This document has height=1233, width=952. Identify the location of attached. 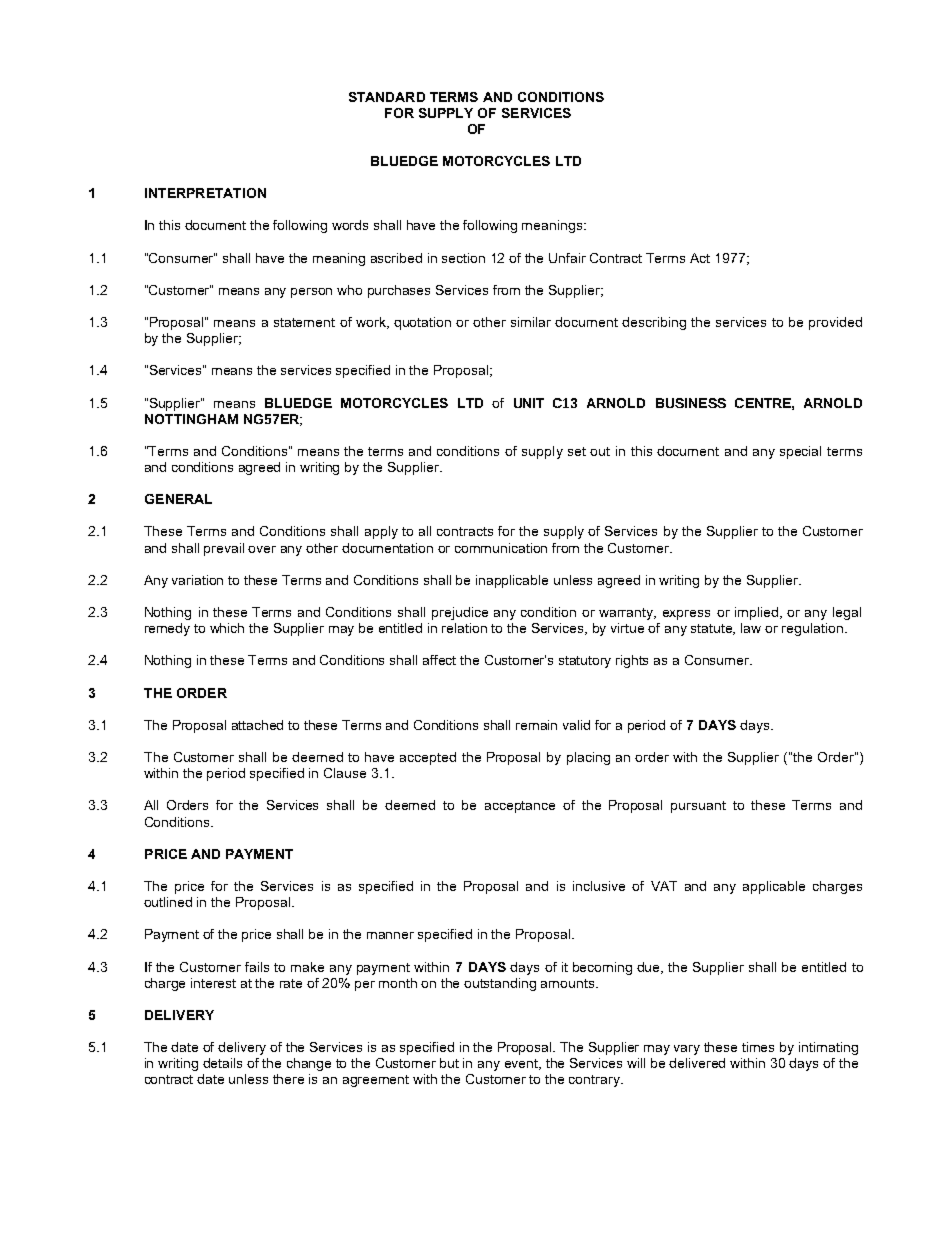
(257, 725).
